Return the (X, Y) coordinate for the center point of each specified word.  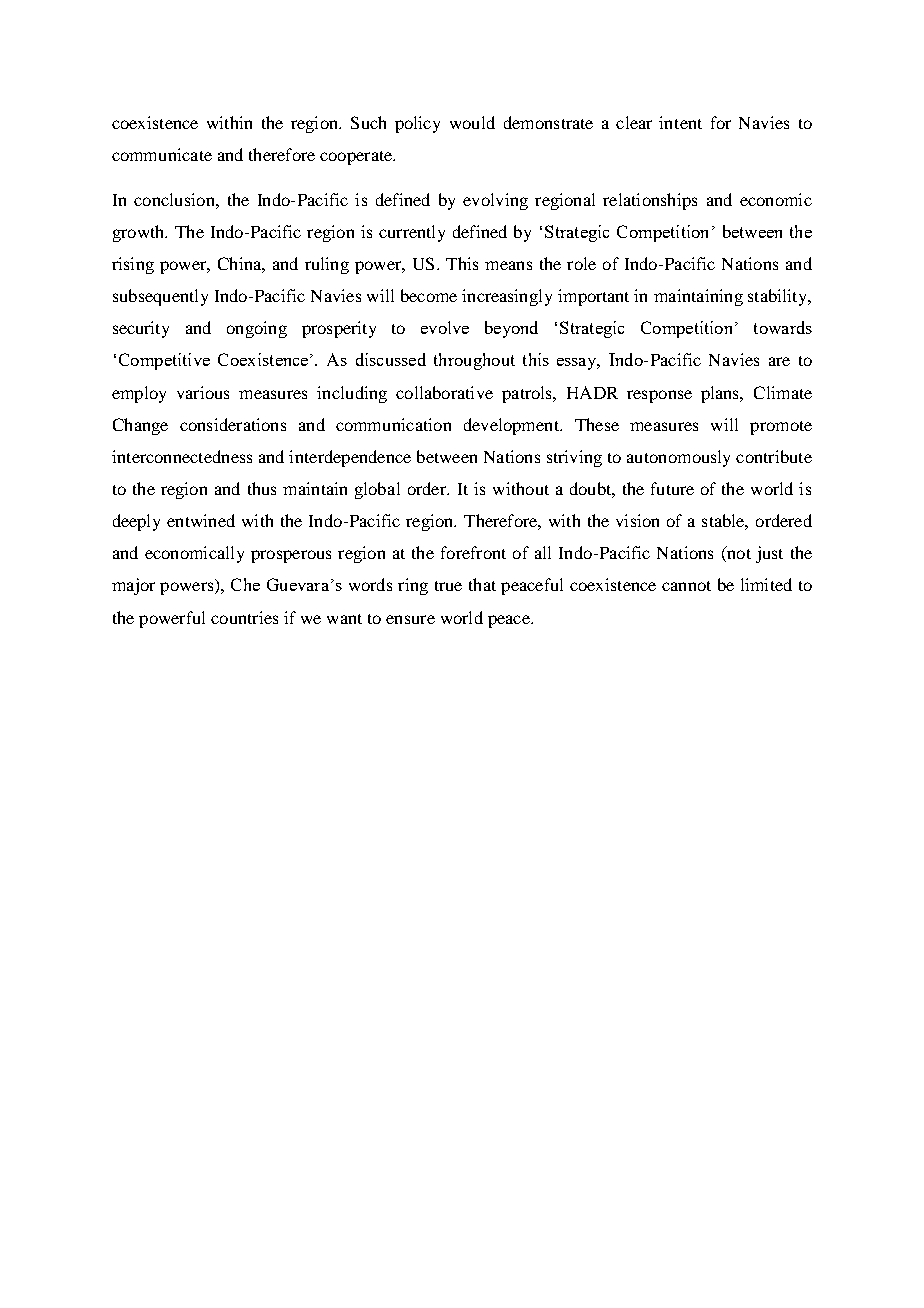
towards (783, 327)
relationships (650, 201)
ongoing (257, 329)
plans (721, 394)
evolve (445, 327)
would (472, 122)
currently (412, 233)
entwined (201, 520)
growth (140, 233)
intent (680, 122)
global (377, 490)
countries (244, 617)
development (512, 426)
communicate (162, 154)
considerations (233, 424)
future (672, 488)
